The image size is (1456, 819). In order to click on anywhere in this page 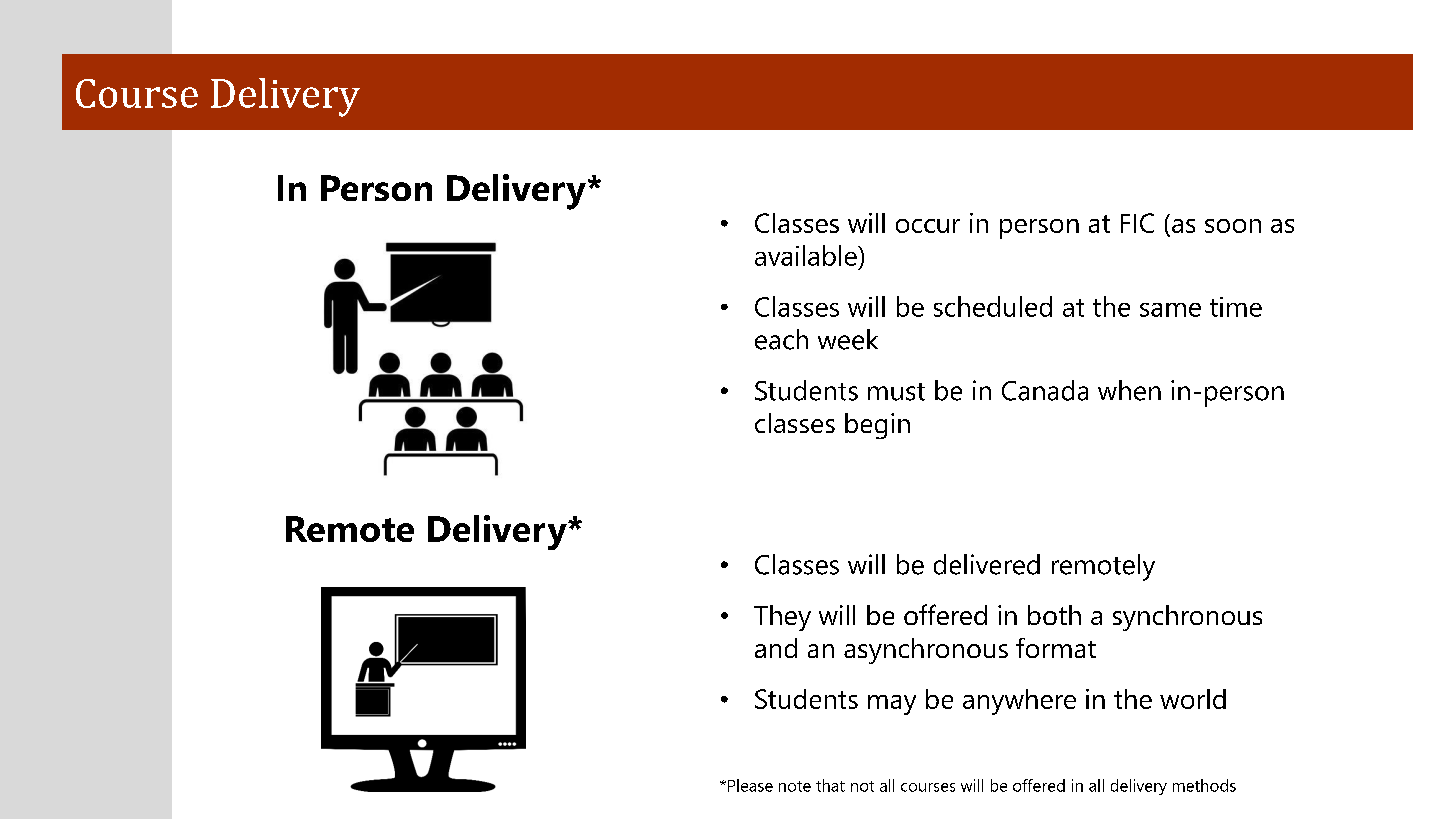, I will do `click(1019, 702)`.
